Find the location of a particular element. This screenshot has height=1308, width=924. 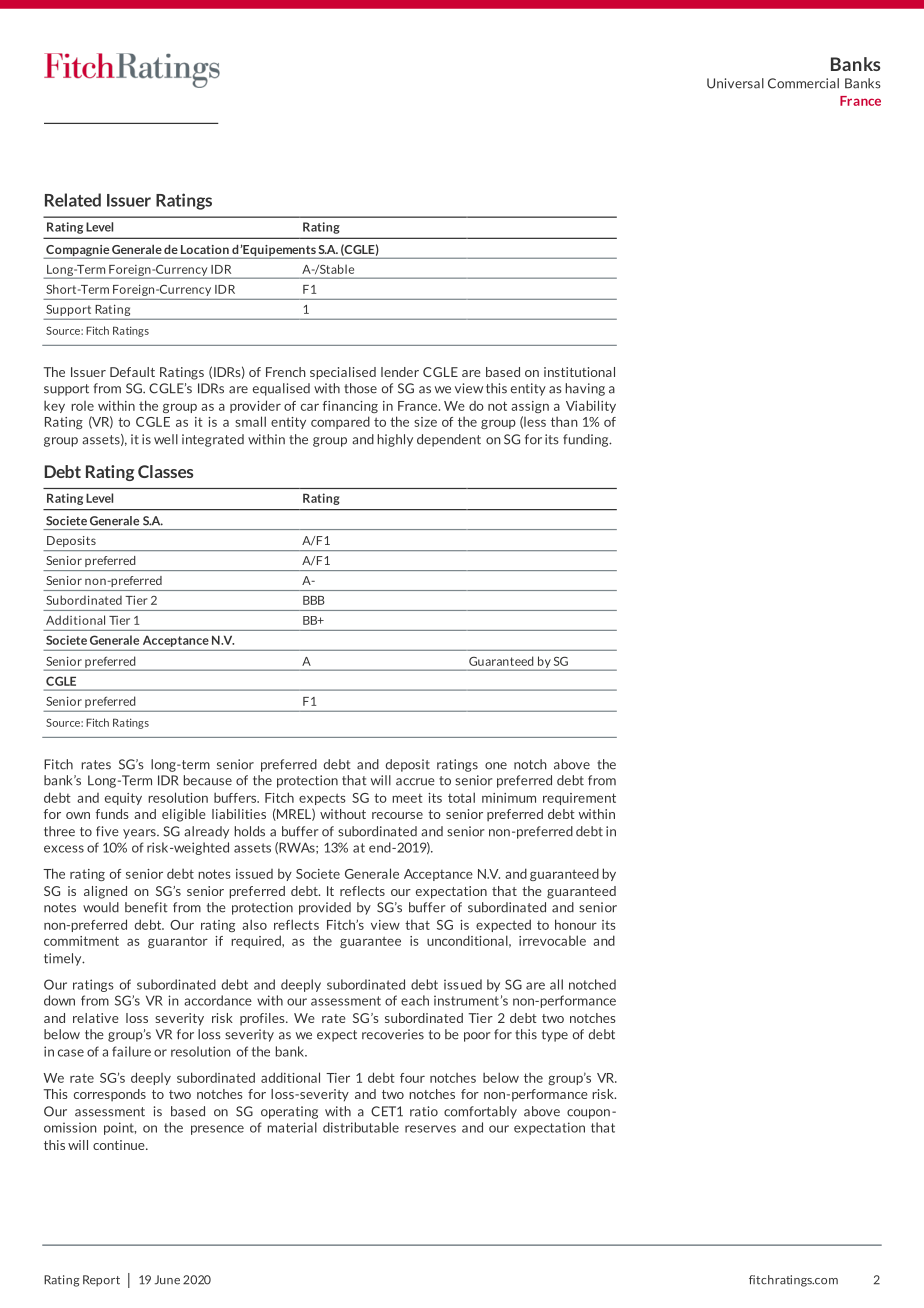

years is located at coordinates (140, 834).
